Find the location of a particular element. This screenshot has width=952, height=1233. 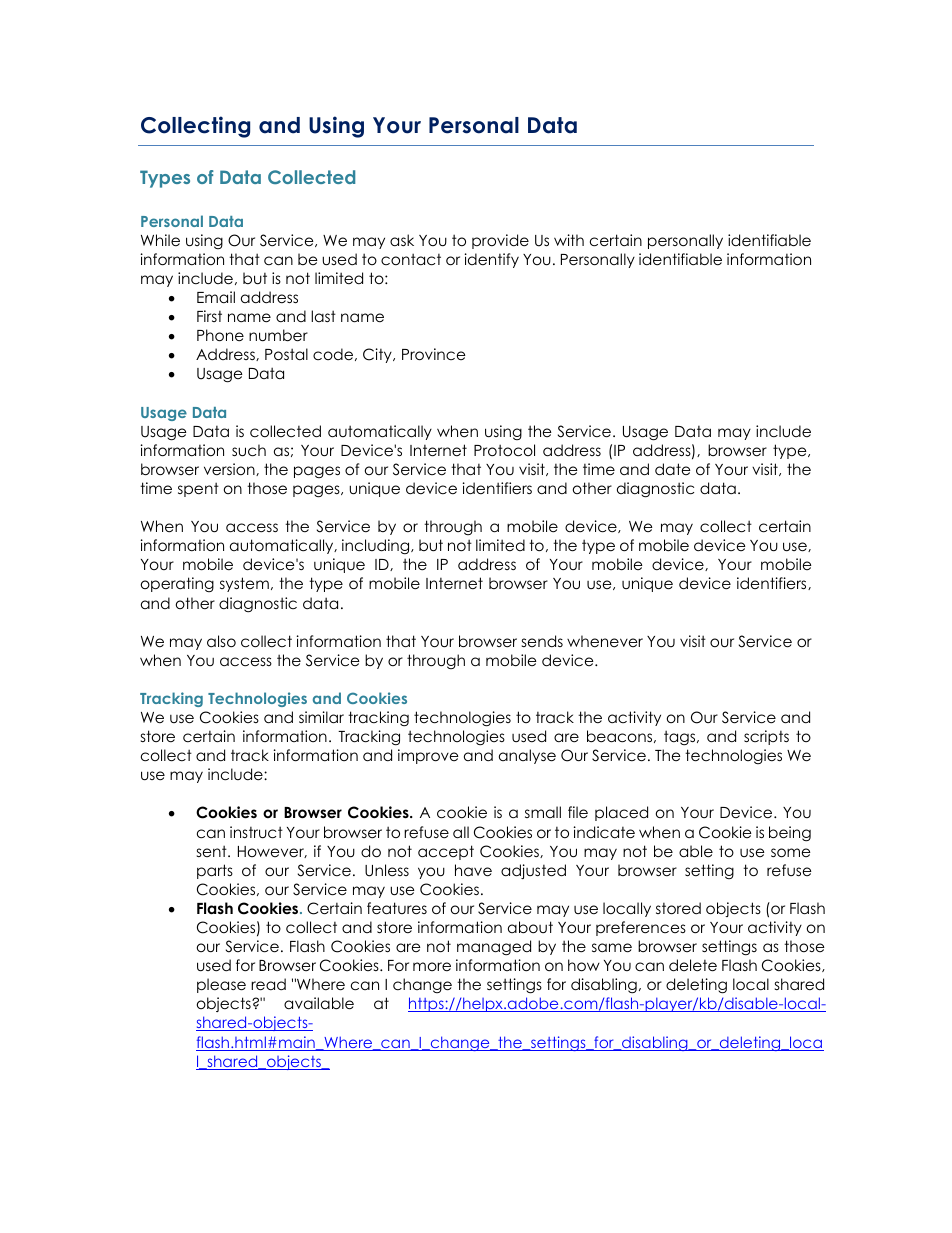

managed is located at coordinates (494, 948).
